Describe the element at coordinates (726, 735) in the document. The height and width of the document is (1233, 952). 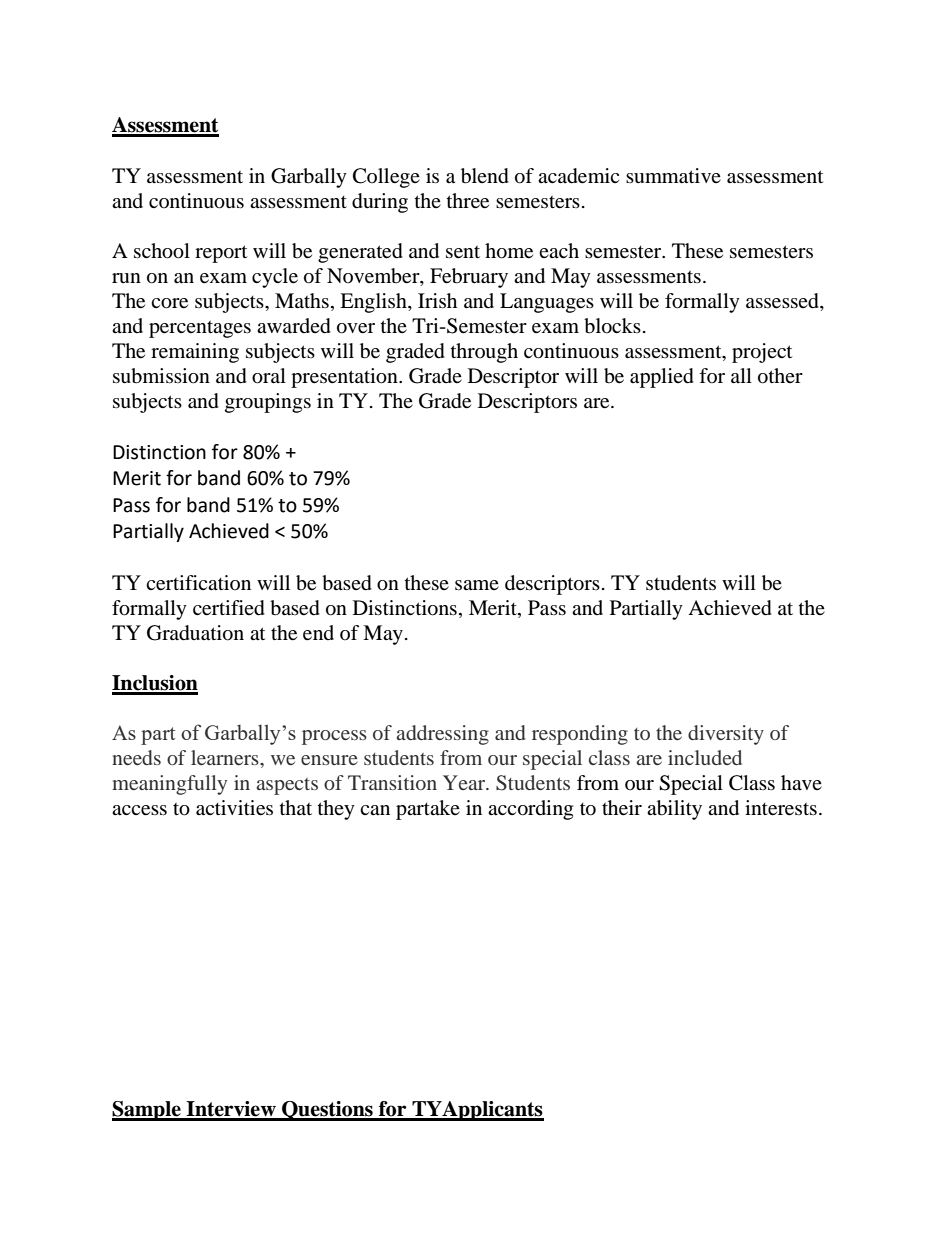
I see `diversity` at that location.
